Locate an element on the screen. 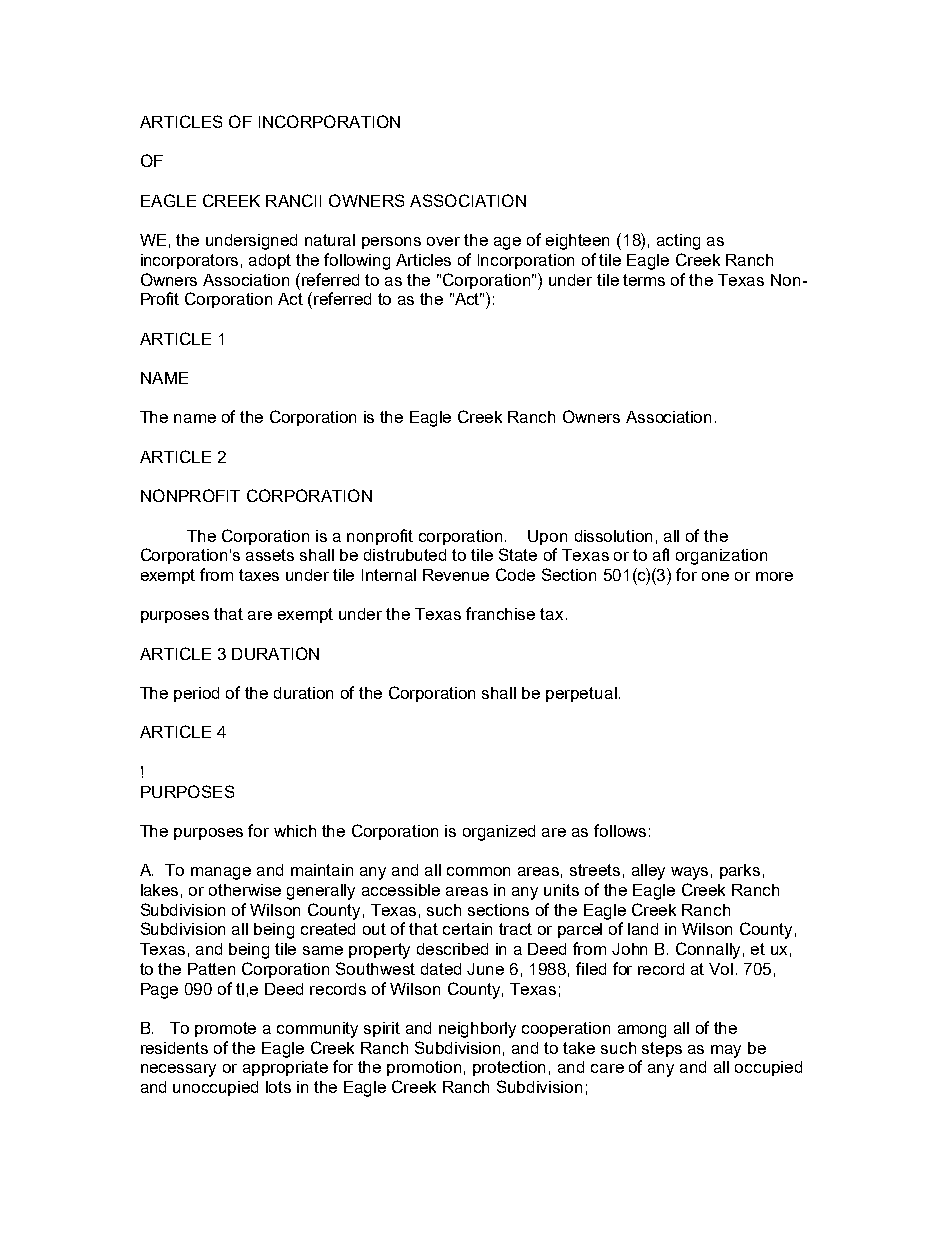  manage is located at coordinates (221, 873).
